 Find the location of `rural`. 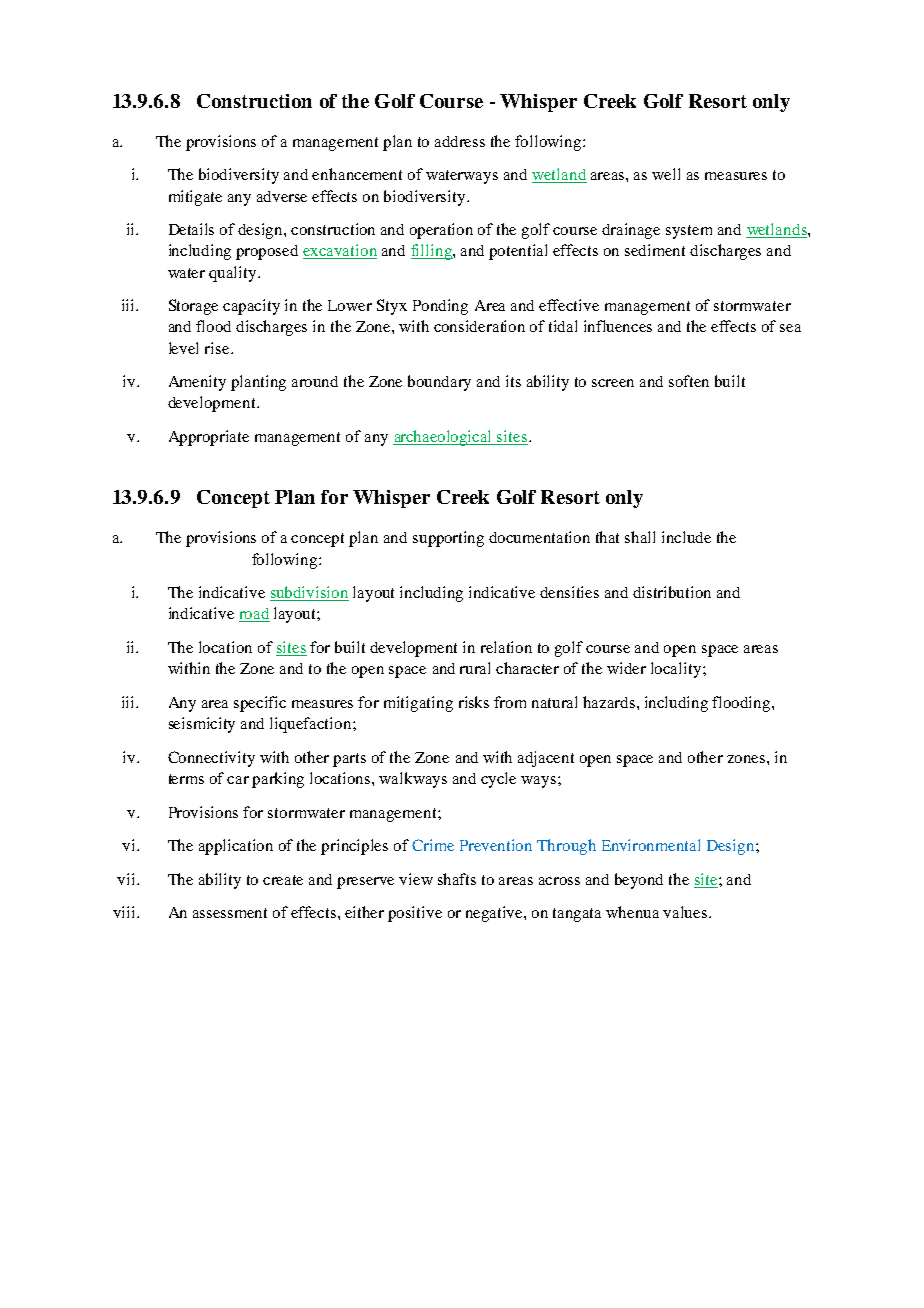

rural is located at coordinates (475, 668).
